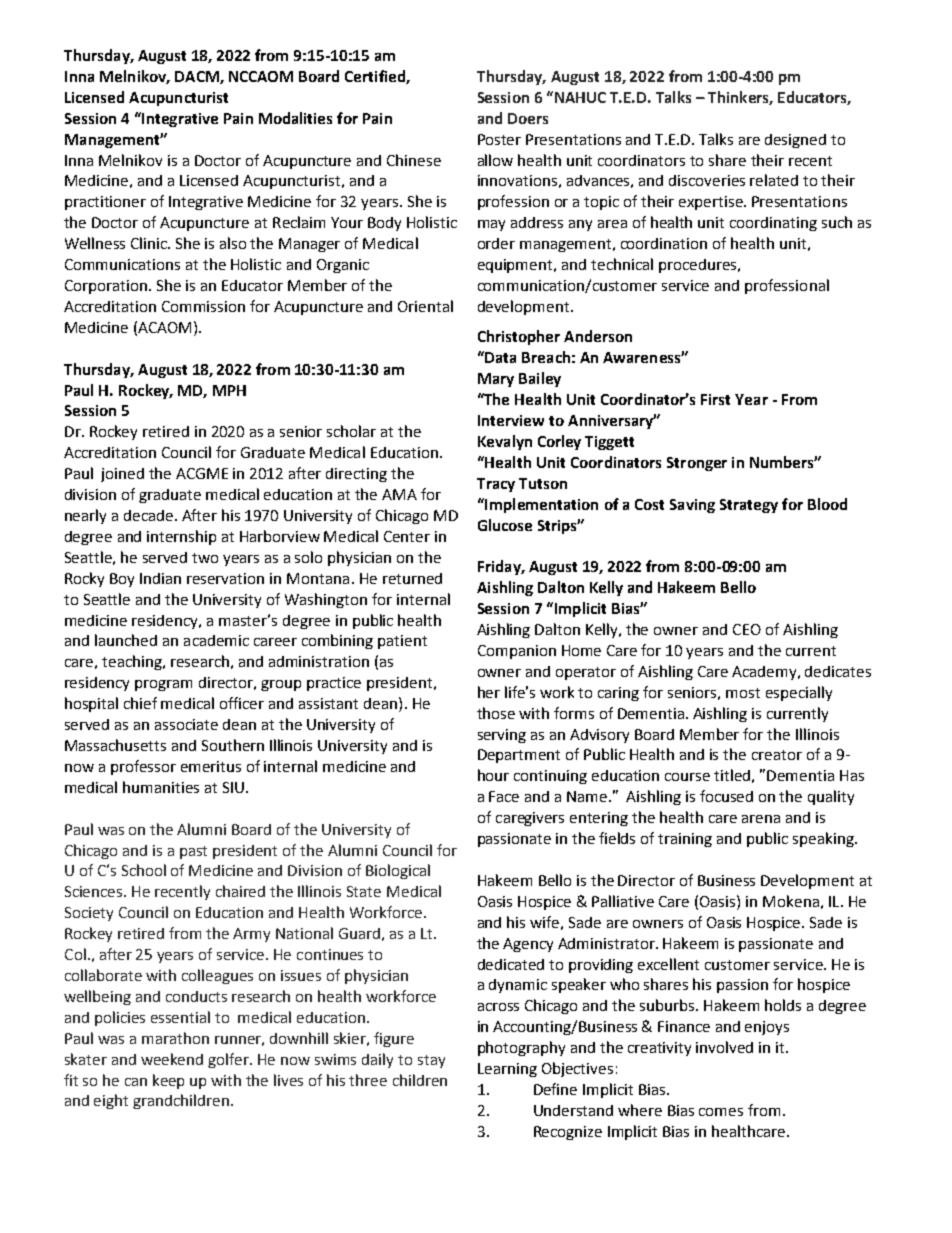  I want to click on Modalities, so click(295, 118).
